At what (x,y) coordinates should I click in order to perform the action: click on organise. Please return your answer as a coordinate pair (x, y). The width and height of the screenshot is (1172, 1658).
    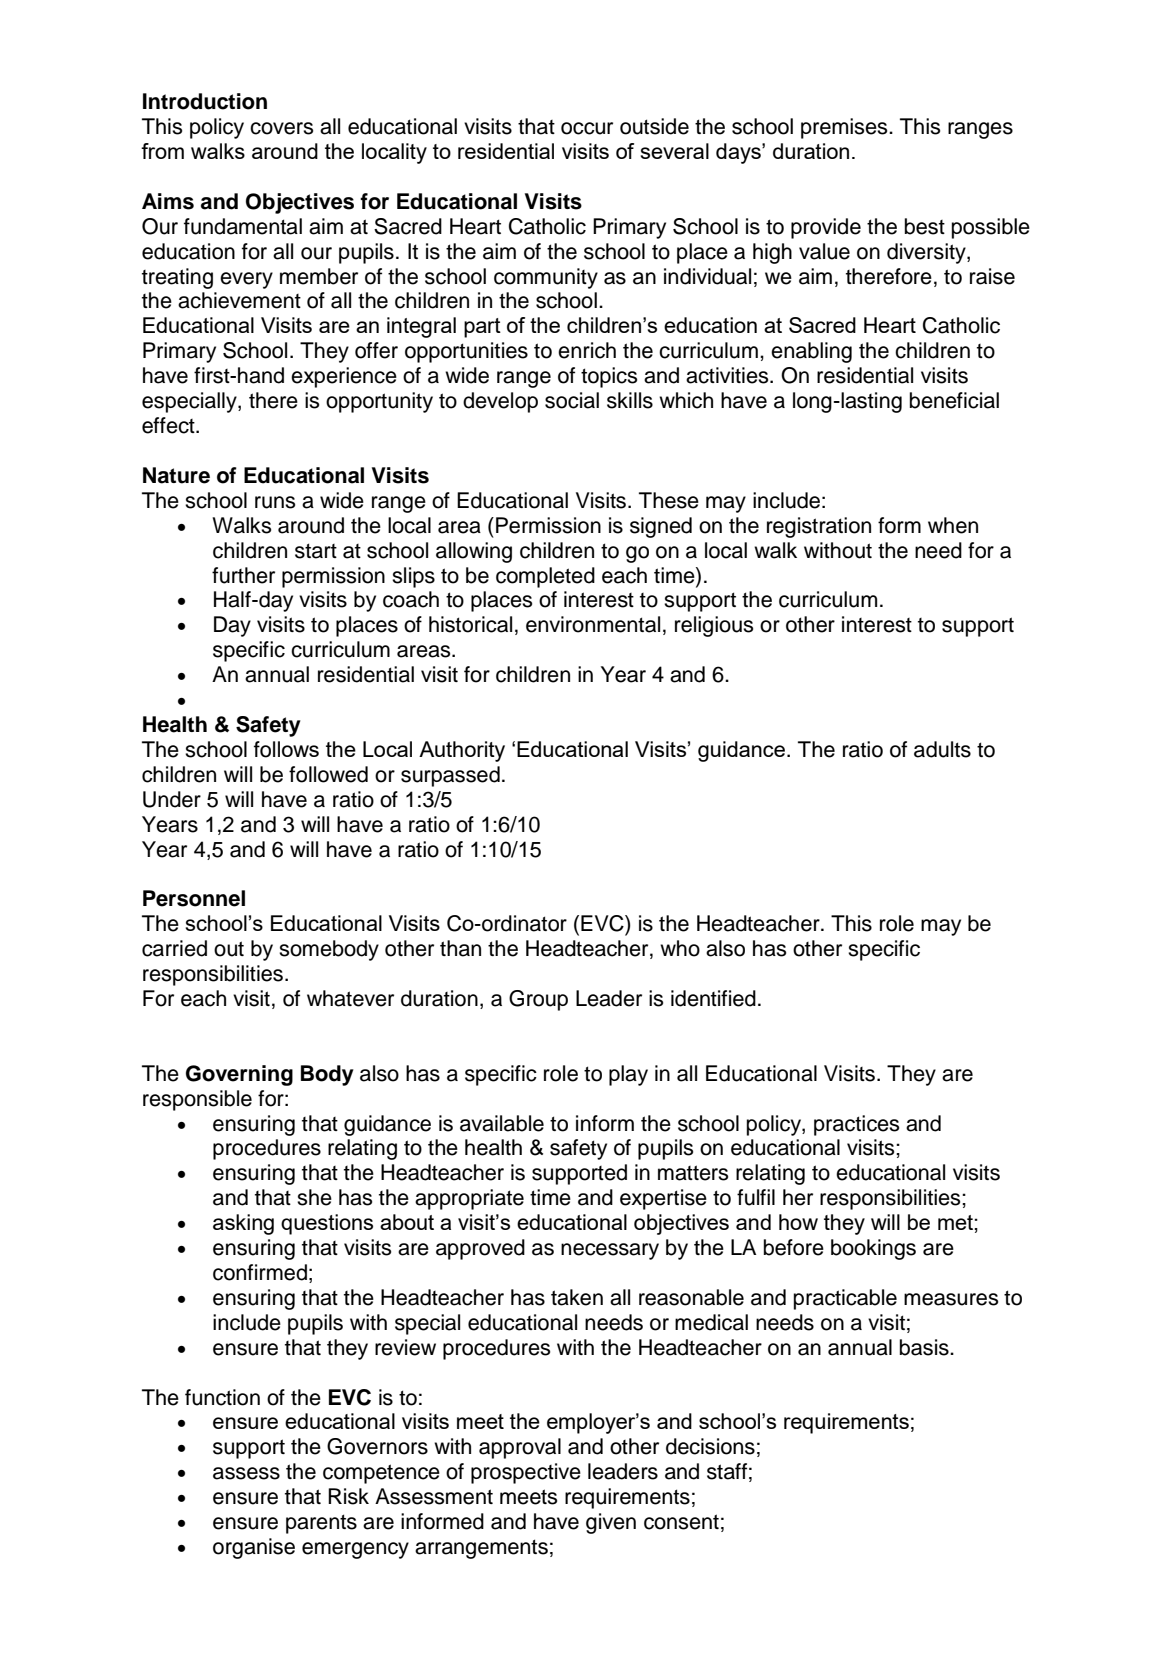
    Looking at the image, I should click on (254, 1548).
